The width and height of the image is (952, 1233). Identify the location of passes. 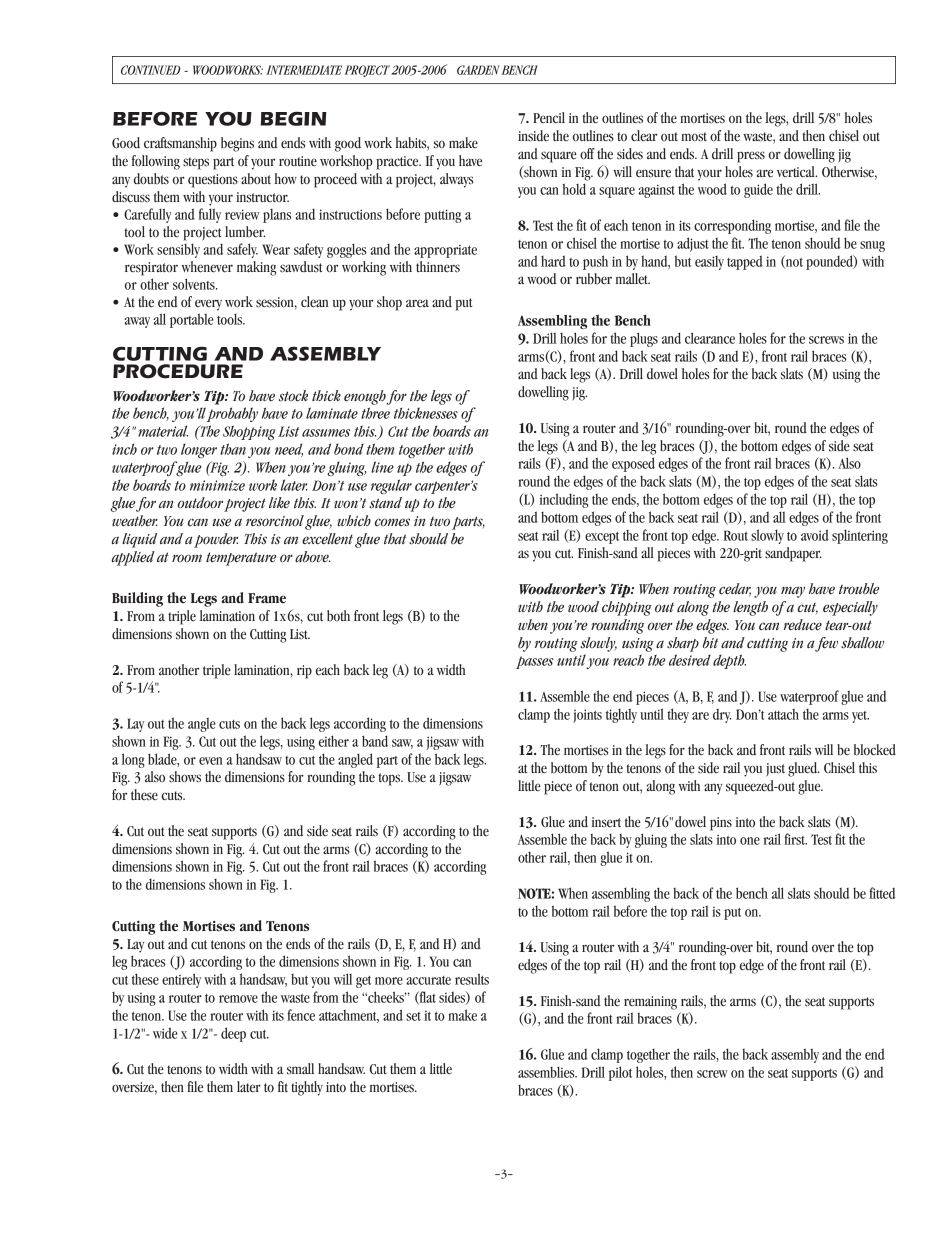
(535, 662).
